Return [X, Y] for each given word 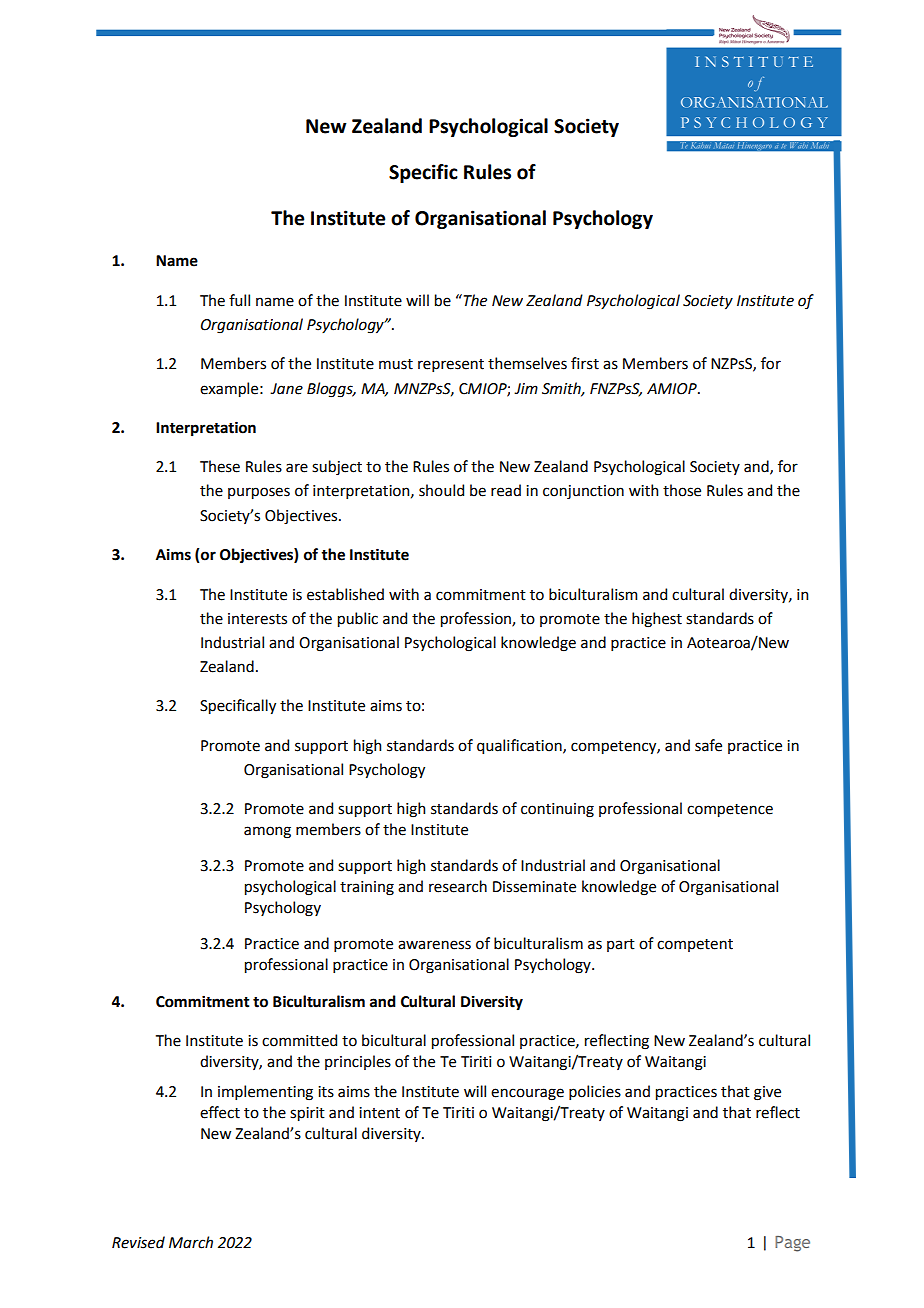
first [585, 363]
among [267, 832]
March [191, 1242]
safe [708, 745]
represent [451, 365]
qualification [520, 746]
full [239, 300]
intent [379, 1113]
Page [792, 1244]
